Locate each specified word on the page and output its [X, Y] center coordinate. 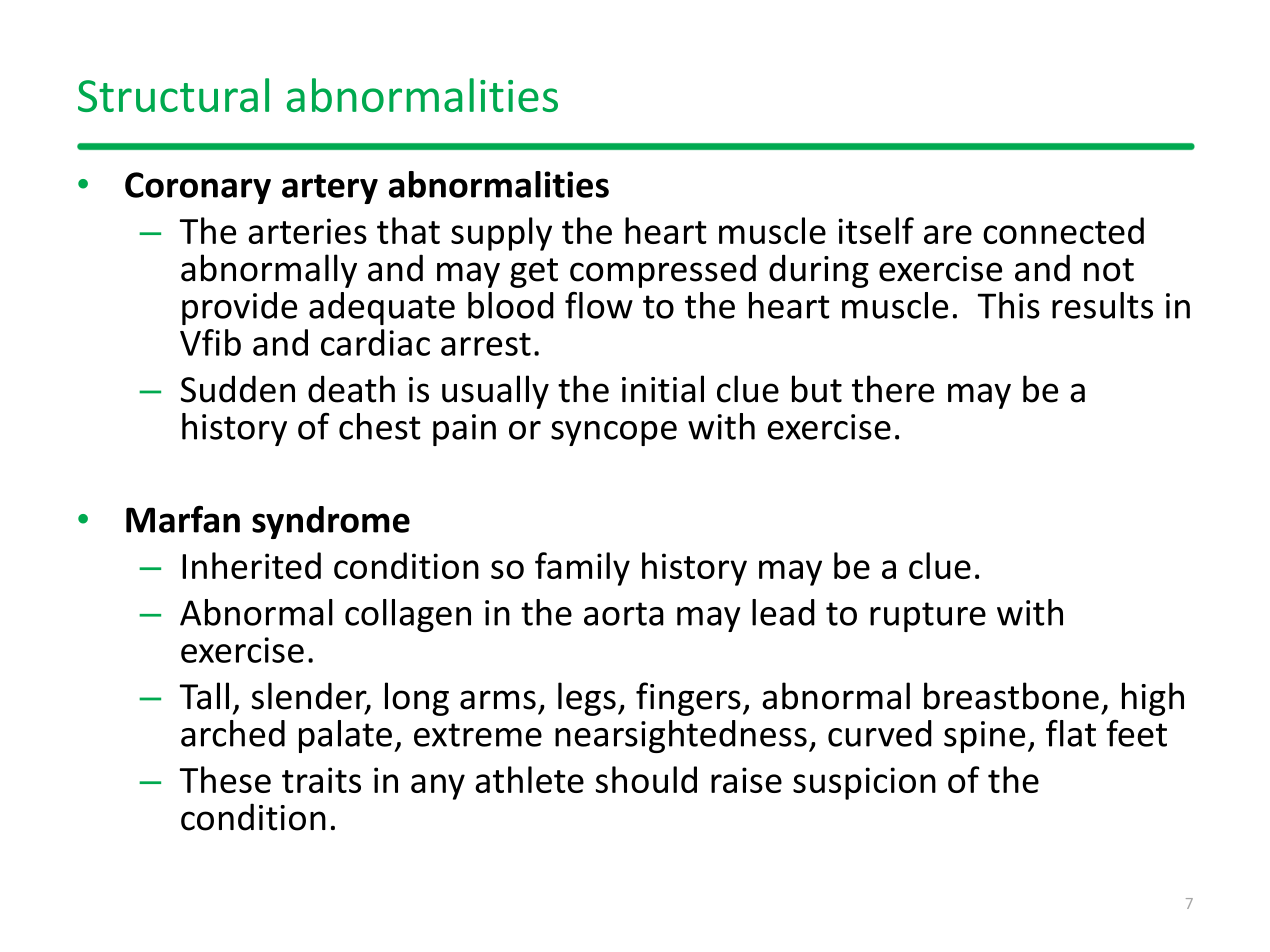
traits [321, 780]
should [646, 779]
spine [984, 737]
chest [380, 426]
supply [501, 234]
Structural [173, 95]
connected [1063, 230]
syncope [614, 433]
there [893, 389]
